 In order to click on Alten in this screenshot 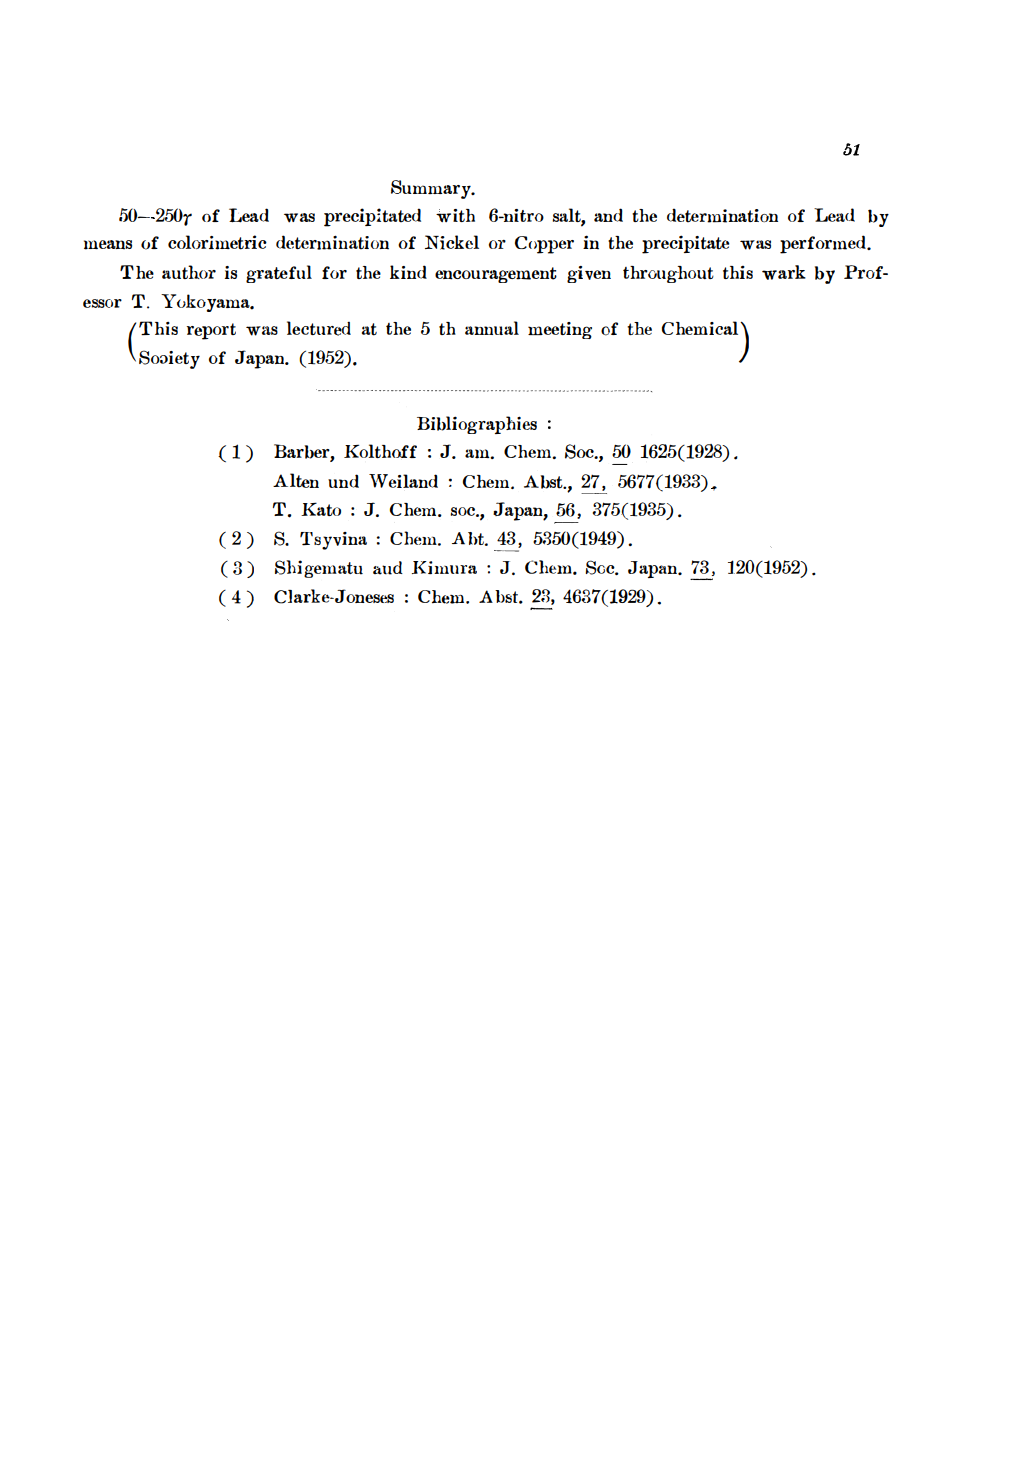, I will do `click(296, 480)`.
